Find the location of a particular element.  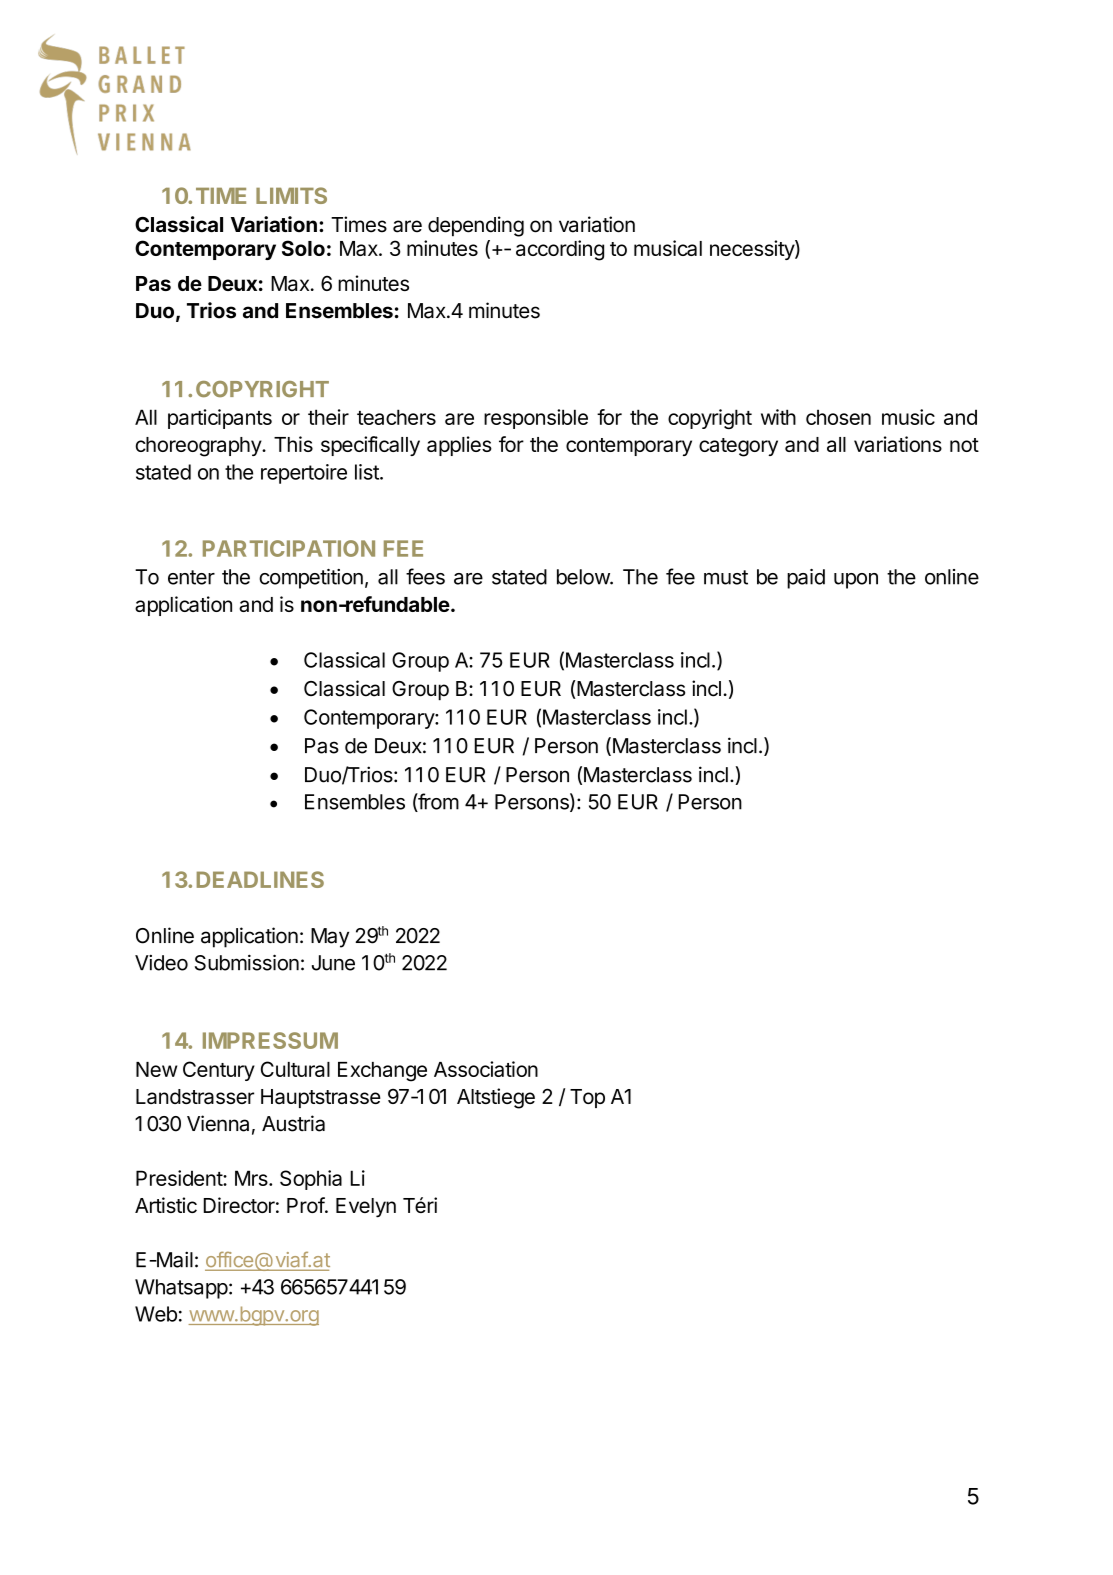

below is located at coordinates (584, 577).
